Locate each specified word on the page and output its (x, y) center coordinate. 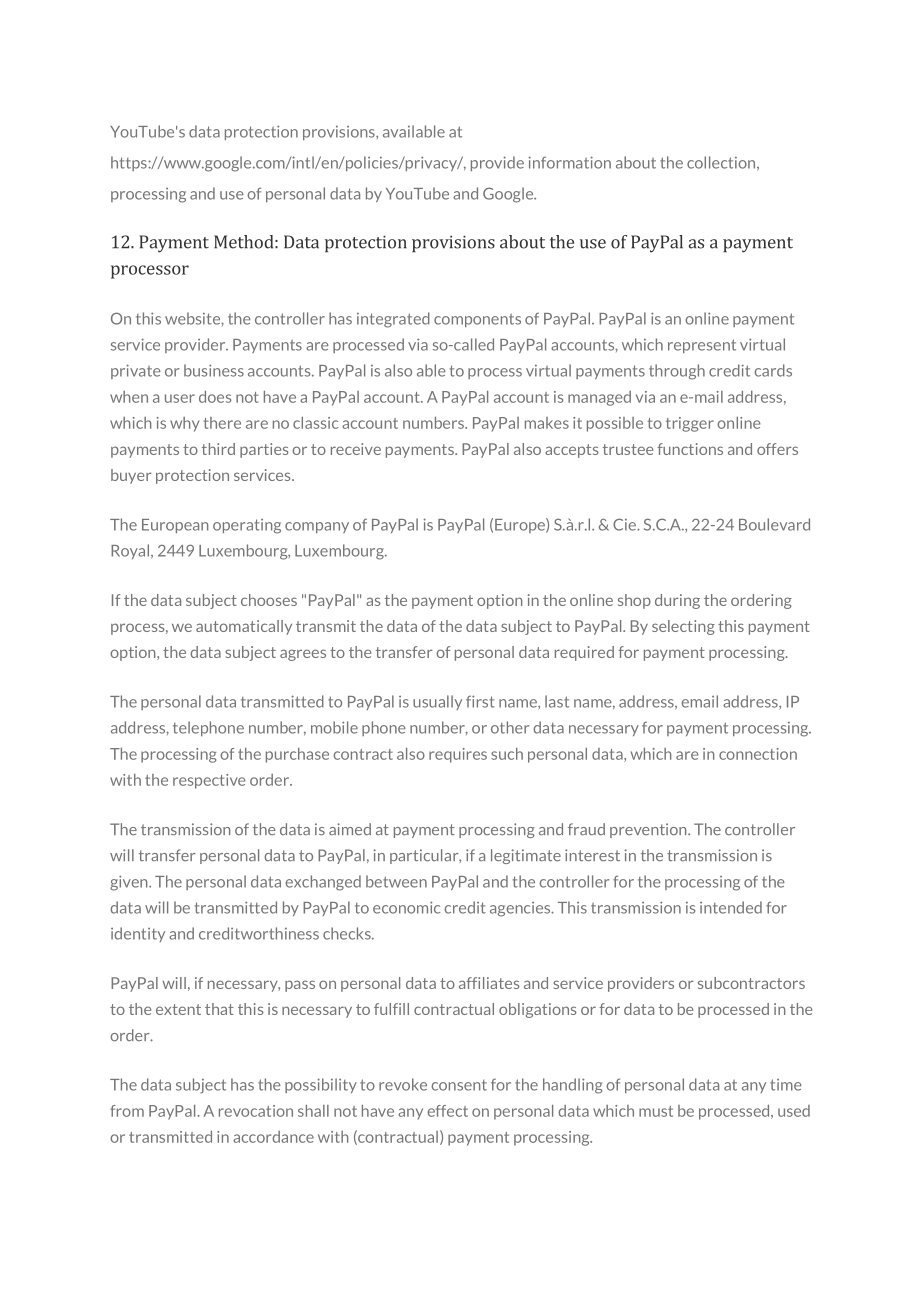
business (214, 370)
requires (458, 755)
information (569, 162)
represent (702, 346)
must (656, 1111)
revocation (256, 1111)
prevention (649, 830)
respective (209, 781)
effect (447, 1111)
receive (356, 449)
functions (690, 449)
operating (247, 526)
